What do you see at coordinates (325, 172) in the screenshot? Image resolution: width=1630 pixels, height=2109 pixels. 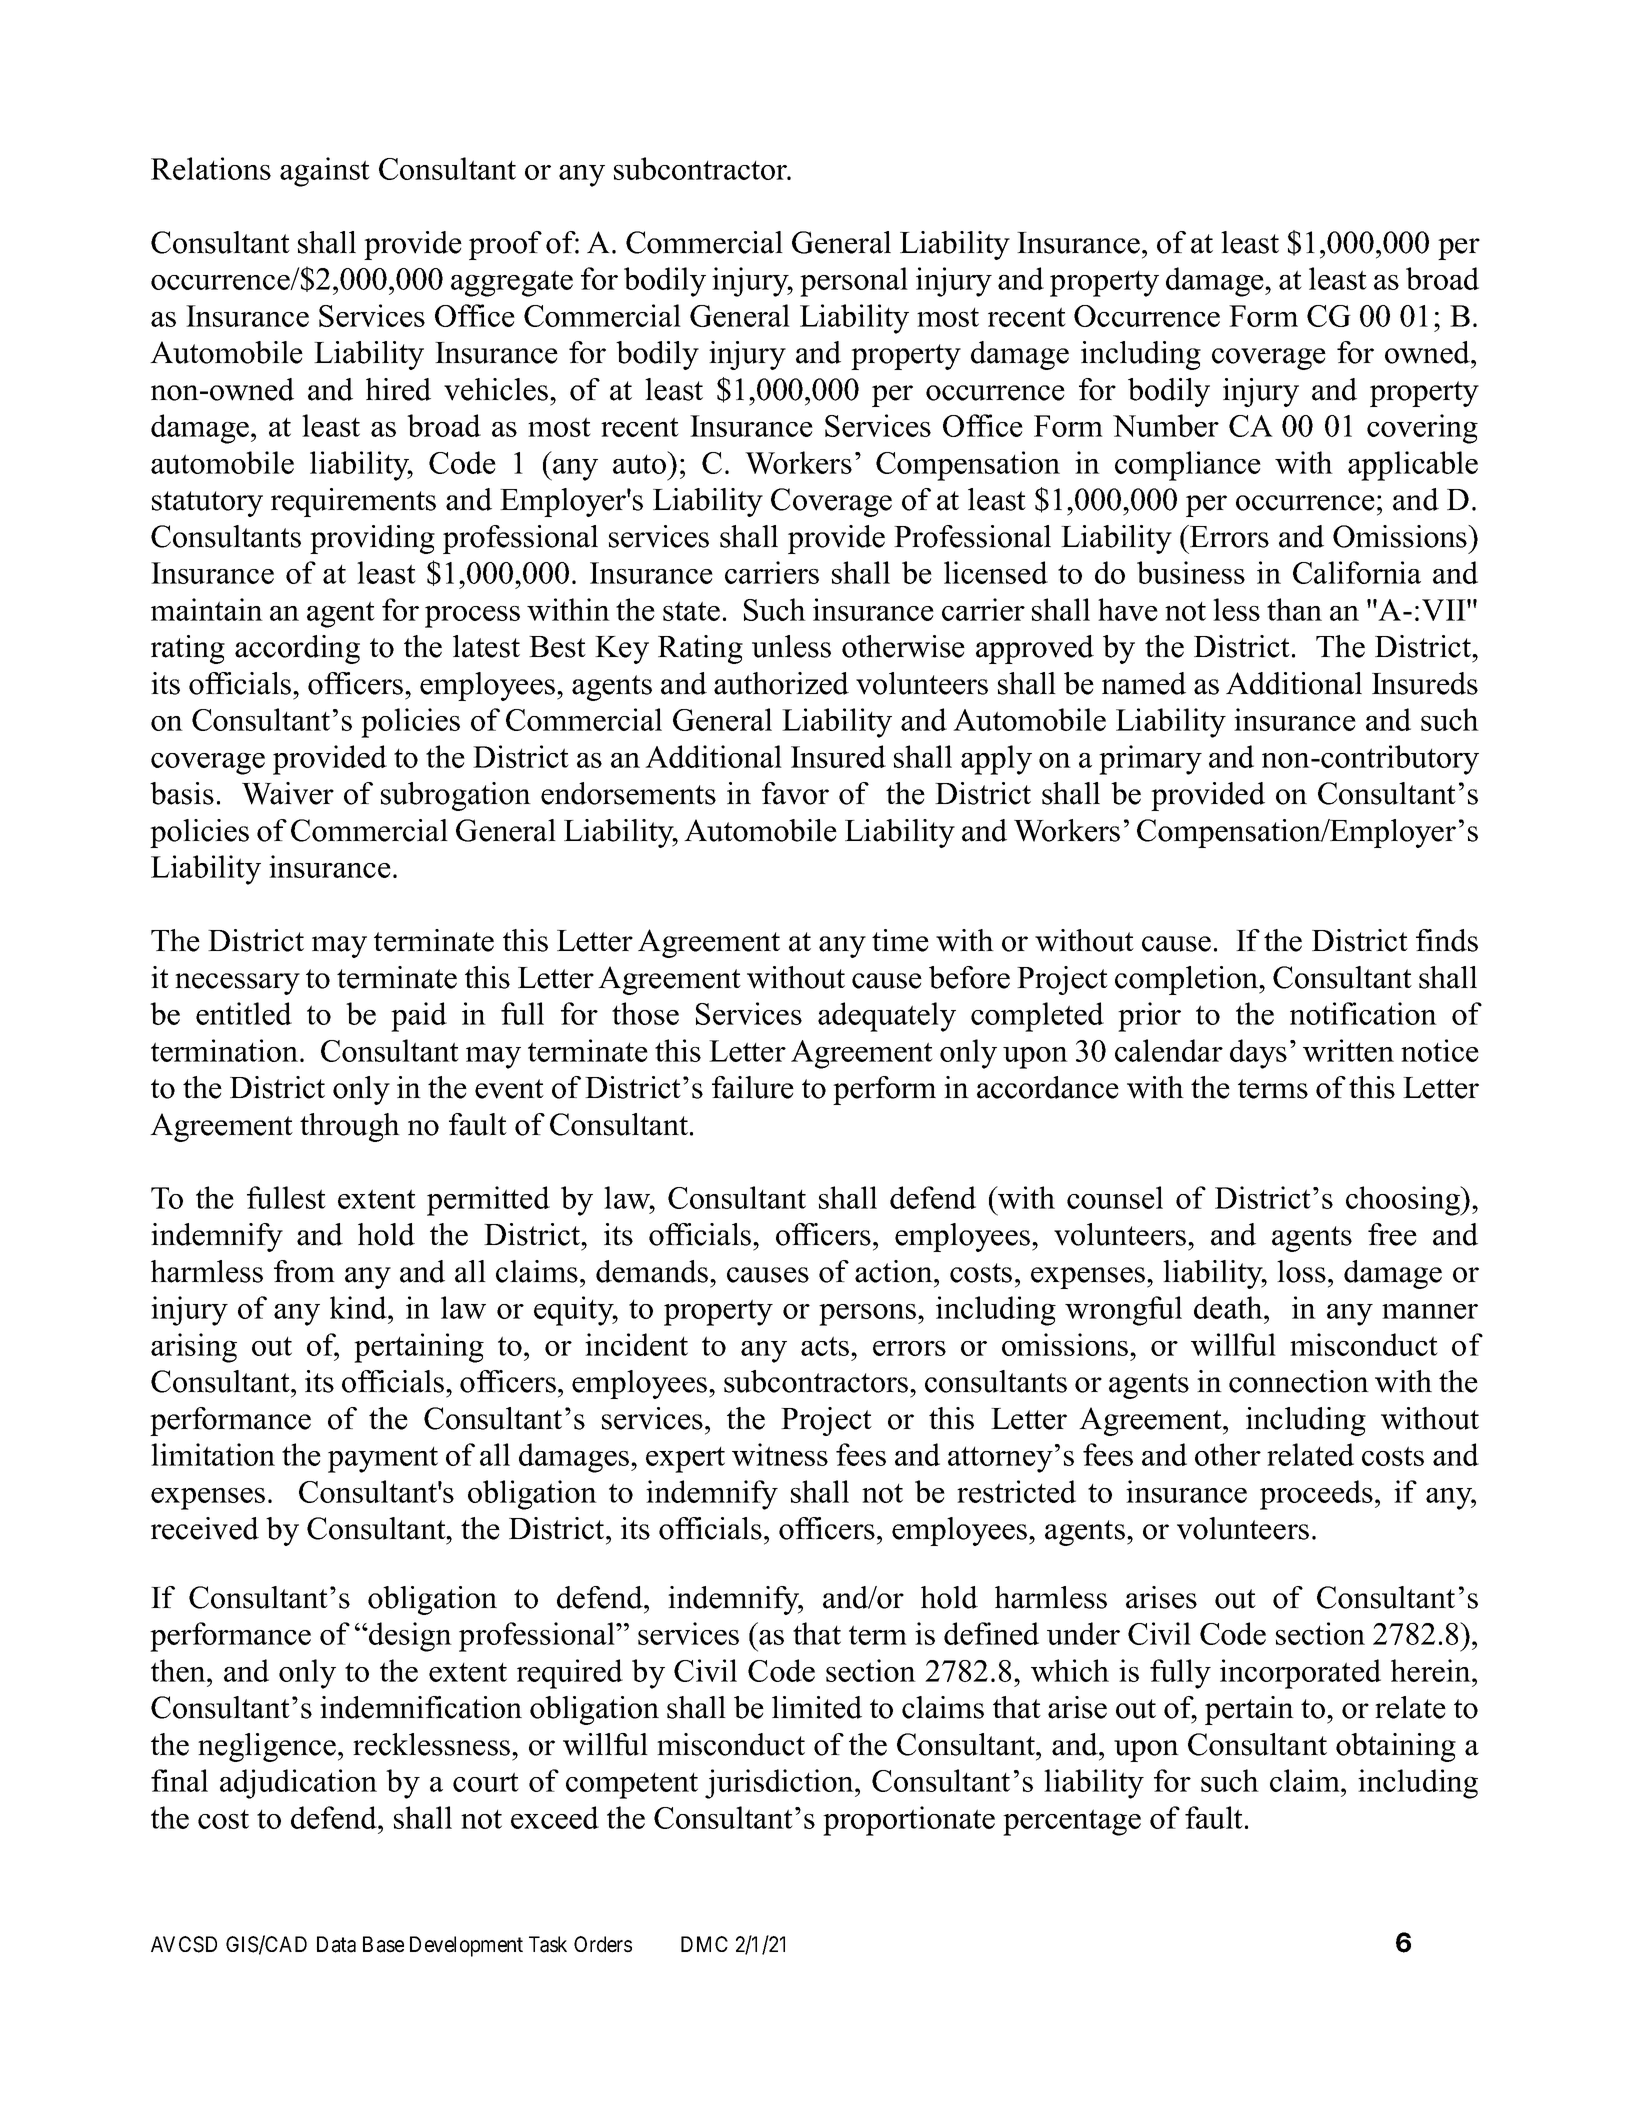 I see `against` at bounding box center [325, 172].
